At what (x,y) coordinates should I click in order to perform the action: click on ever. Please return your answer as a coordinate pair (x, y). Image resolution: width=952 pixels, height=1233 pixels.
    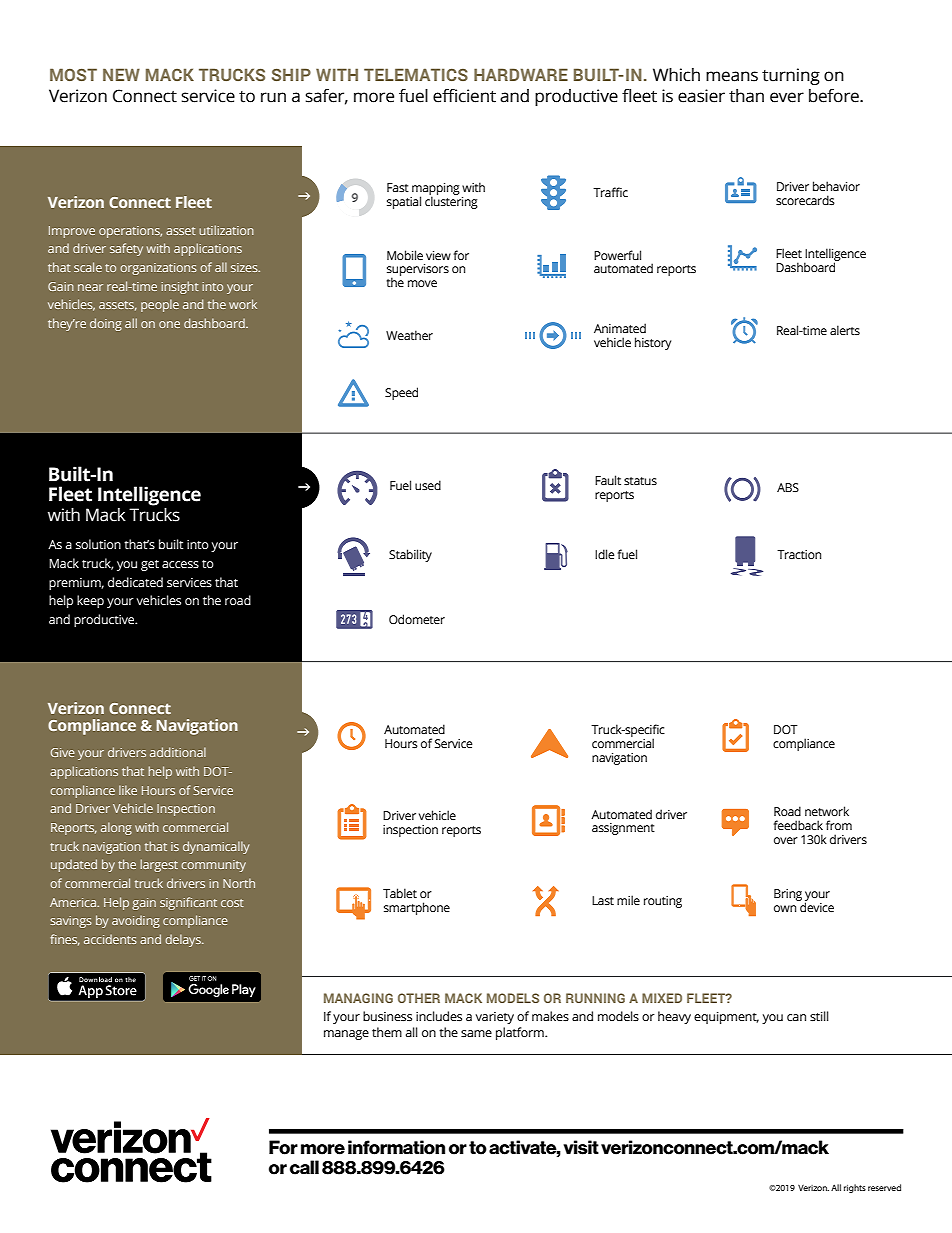
    Looking at the image, I should click on (787, 97).
